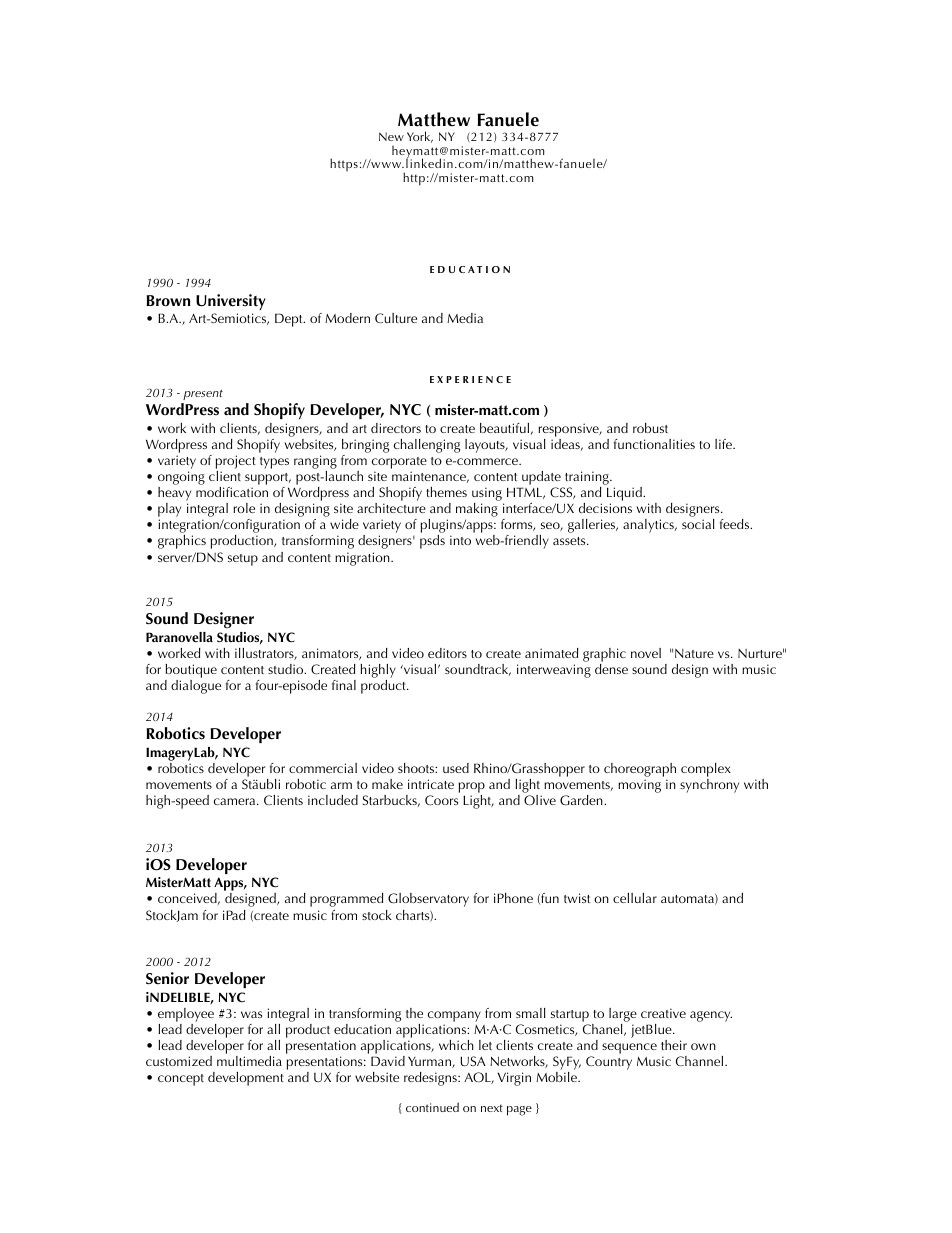 This image has height=1233, width=952. I want to click on used, so click(456, 768).
